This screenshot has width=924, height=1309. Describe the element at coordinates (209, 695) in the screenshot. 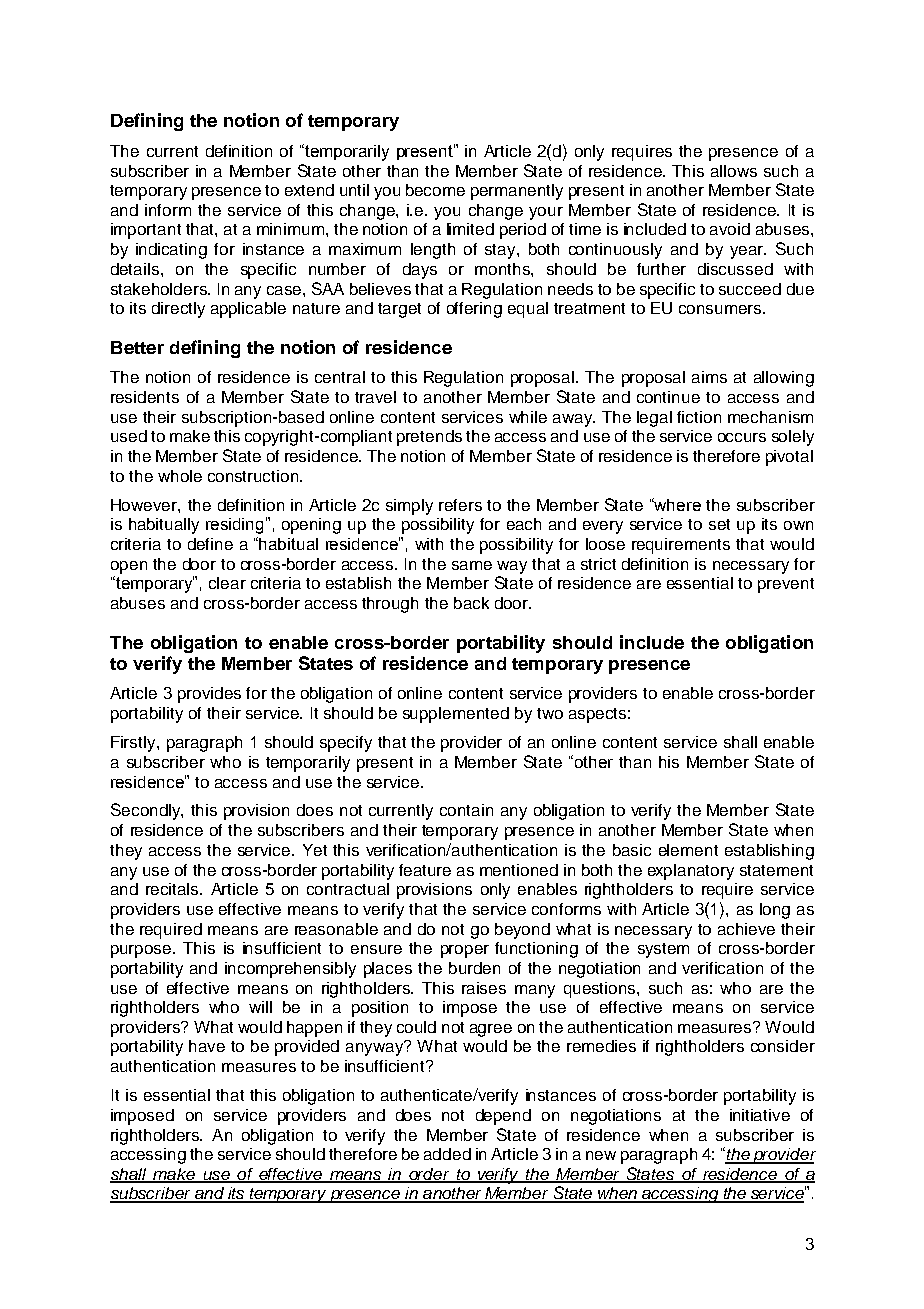

I see `provides` at that location.
